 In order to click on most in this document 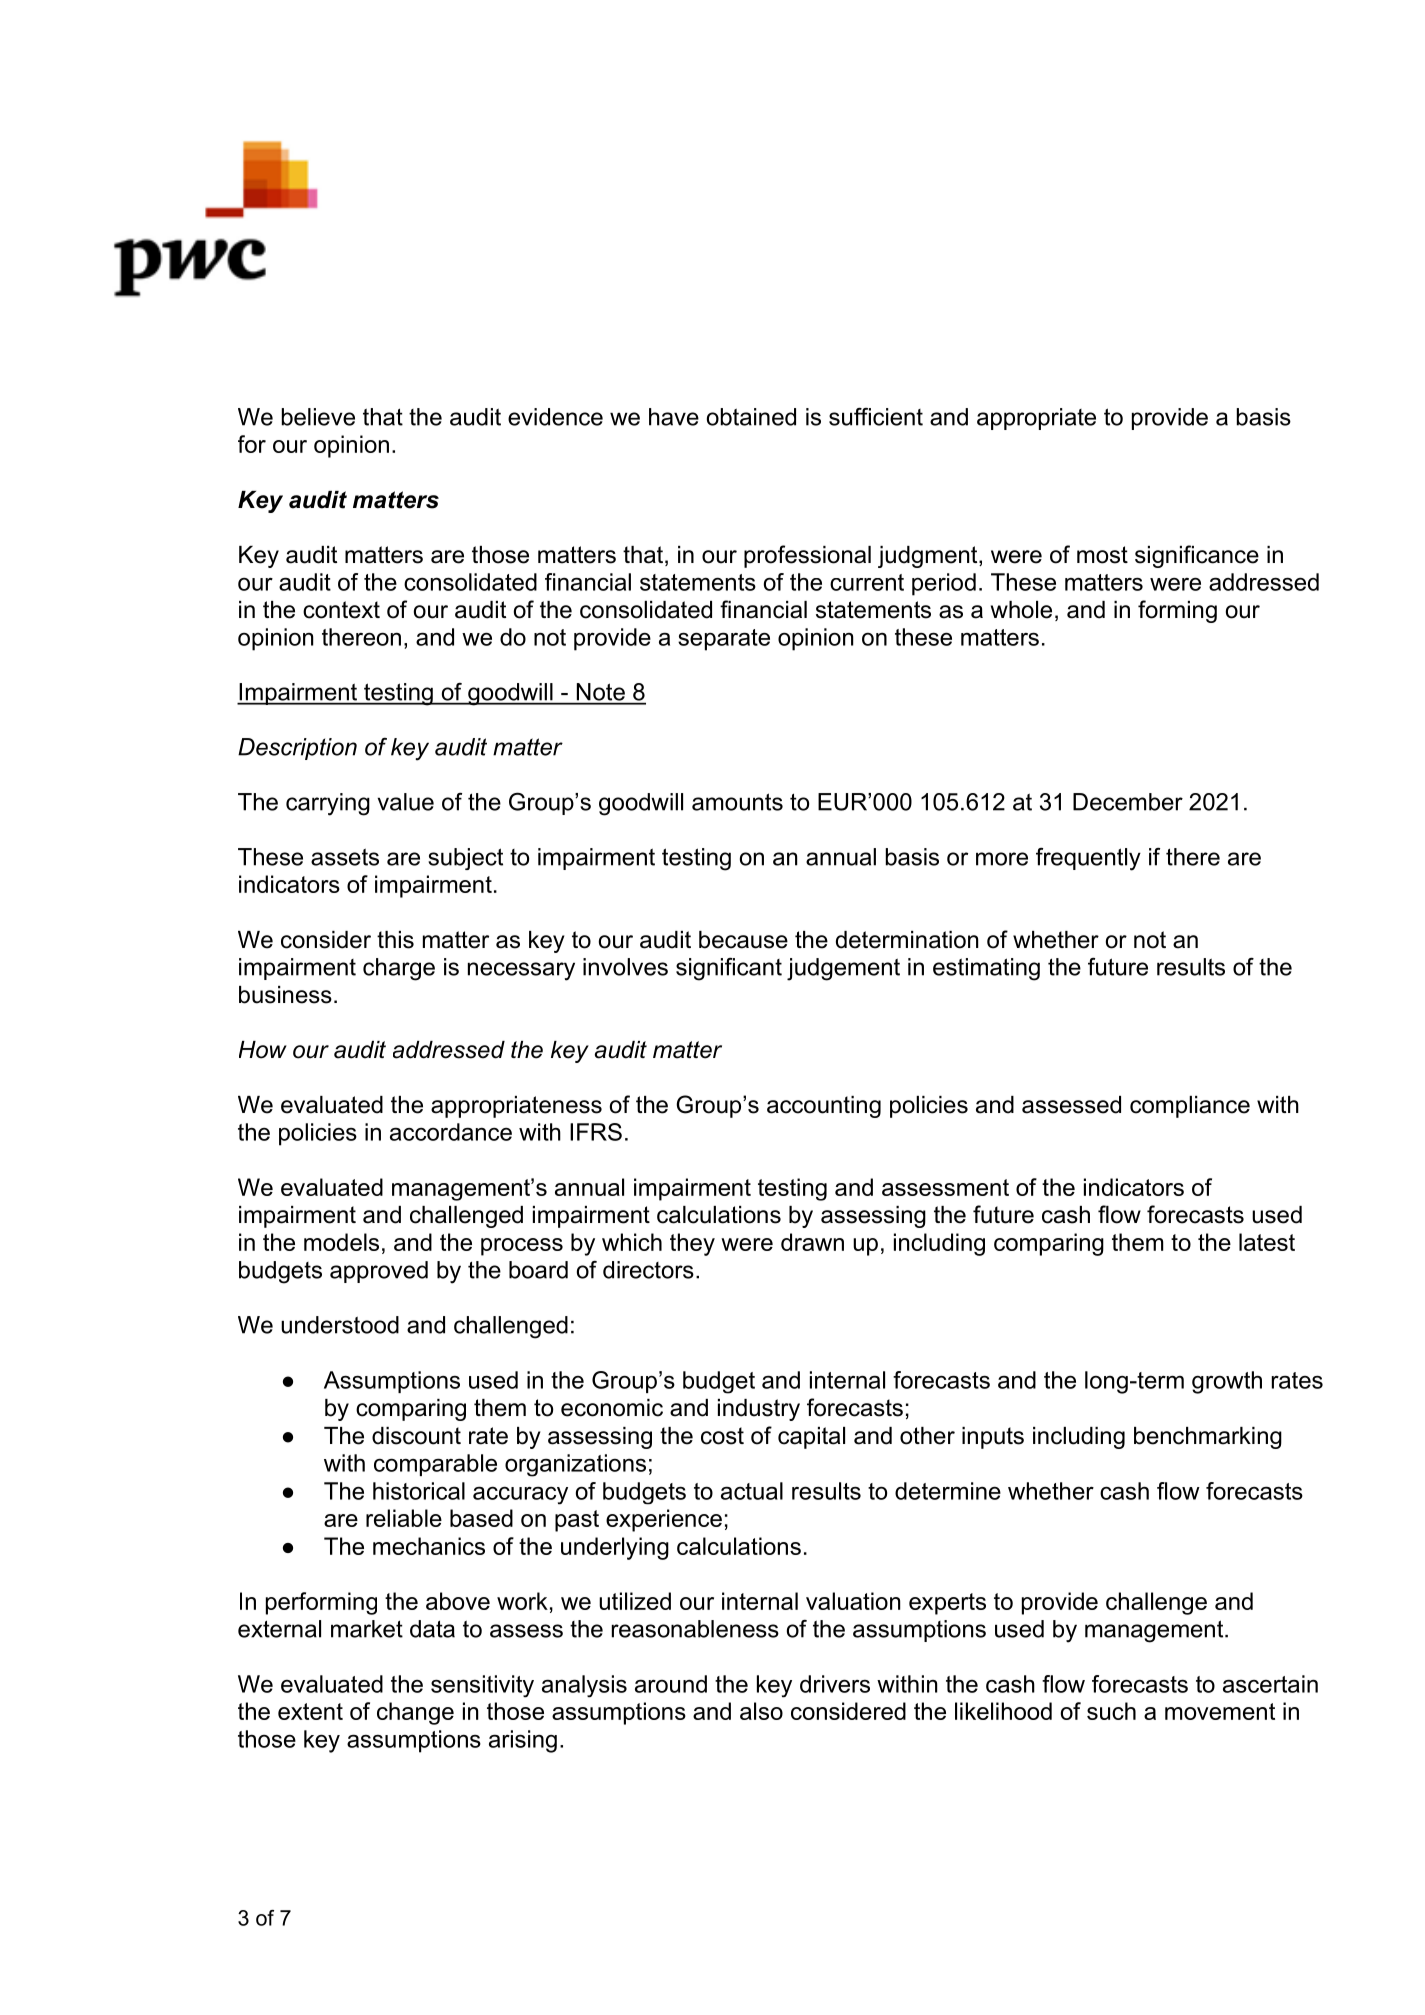, I will do `click(1102, 555)`.
